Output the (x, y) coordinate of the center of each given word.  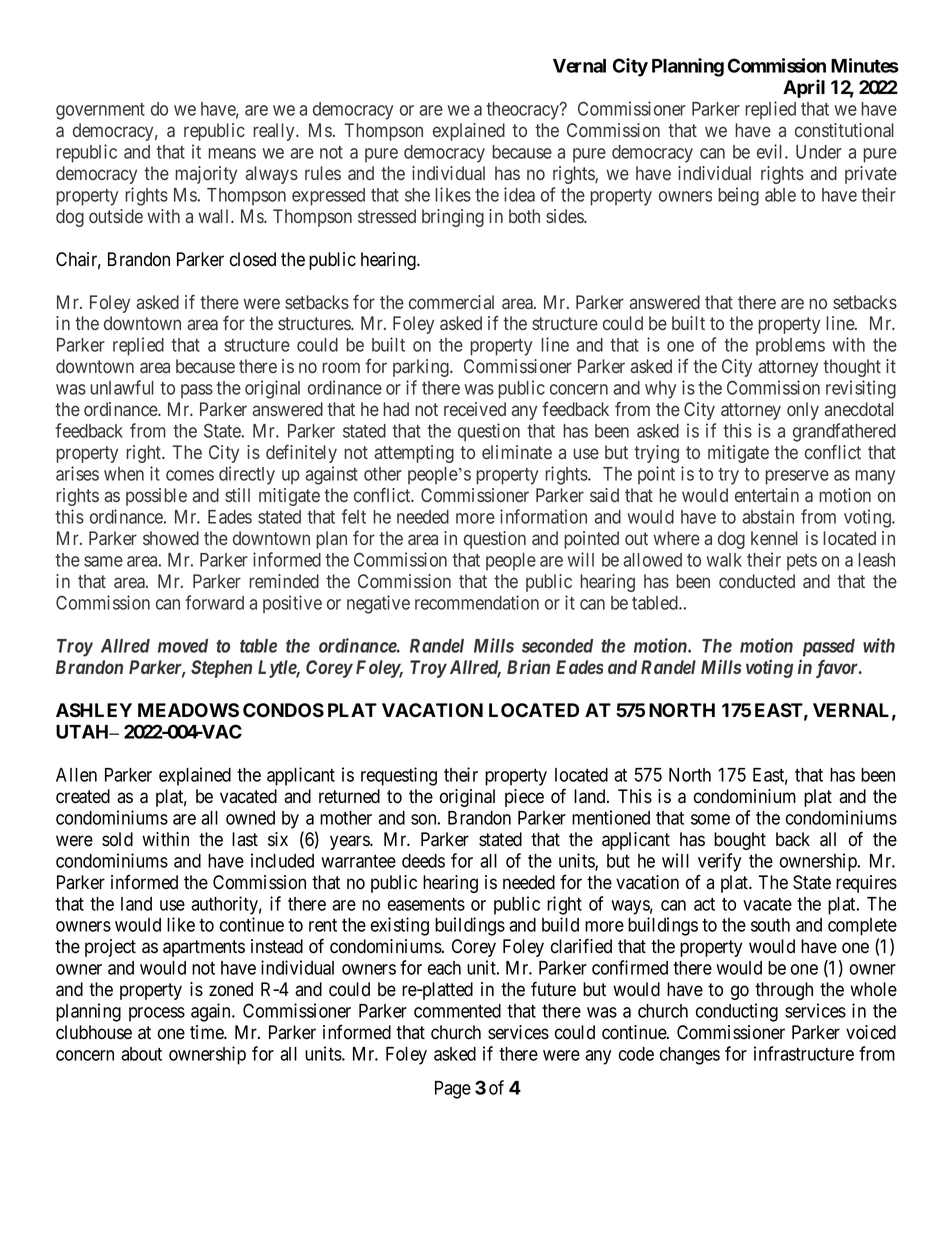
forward (214, 602)
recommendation (477, 602)
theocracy (523, 111)
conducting (737, 1012)
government (100, 111)
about (141, 1054)
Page (453, 1090)
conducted (757, 581)
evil (771, 151)
